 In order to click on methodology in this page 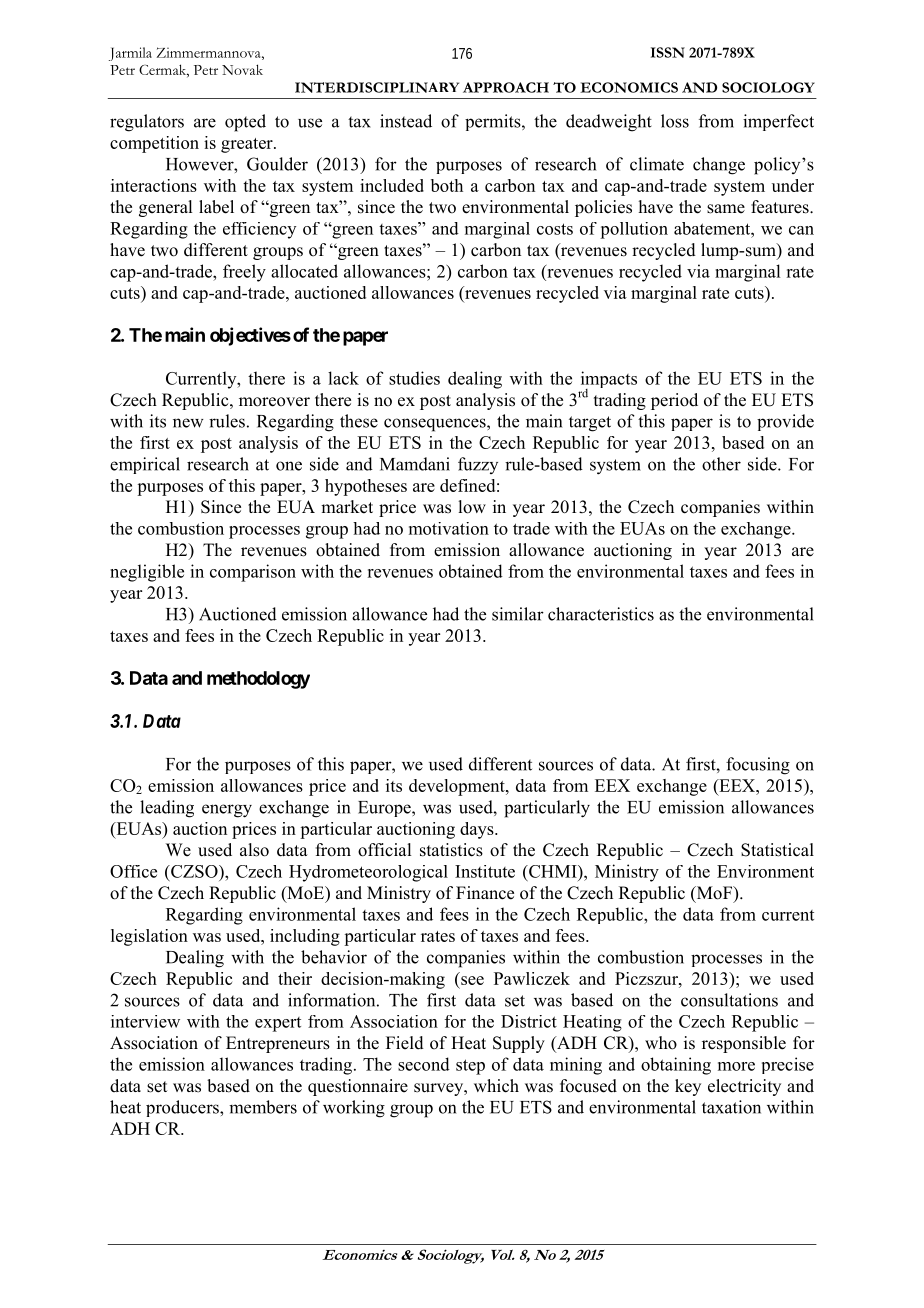, I will do `click(258, 680)`.
